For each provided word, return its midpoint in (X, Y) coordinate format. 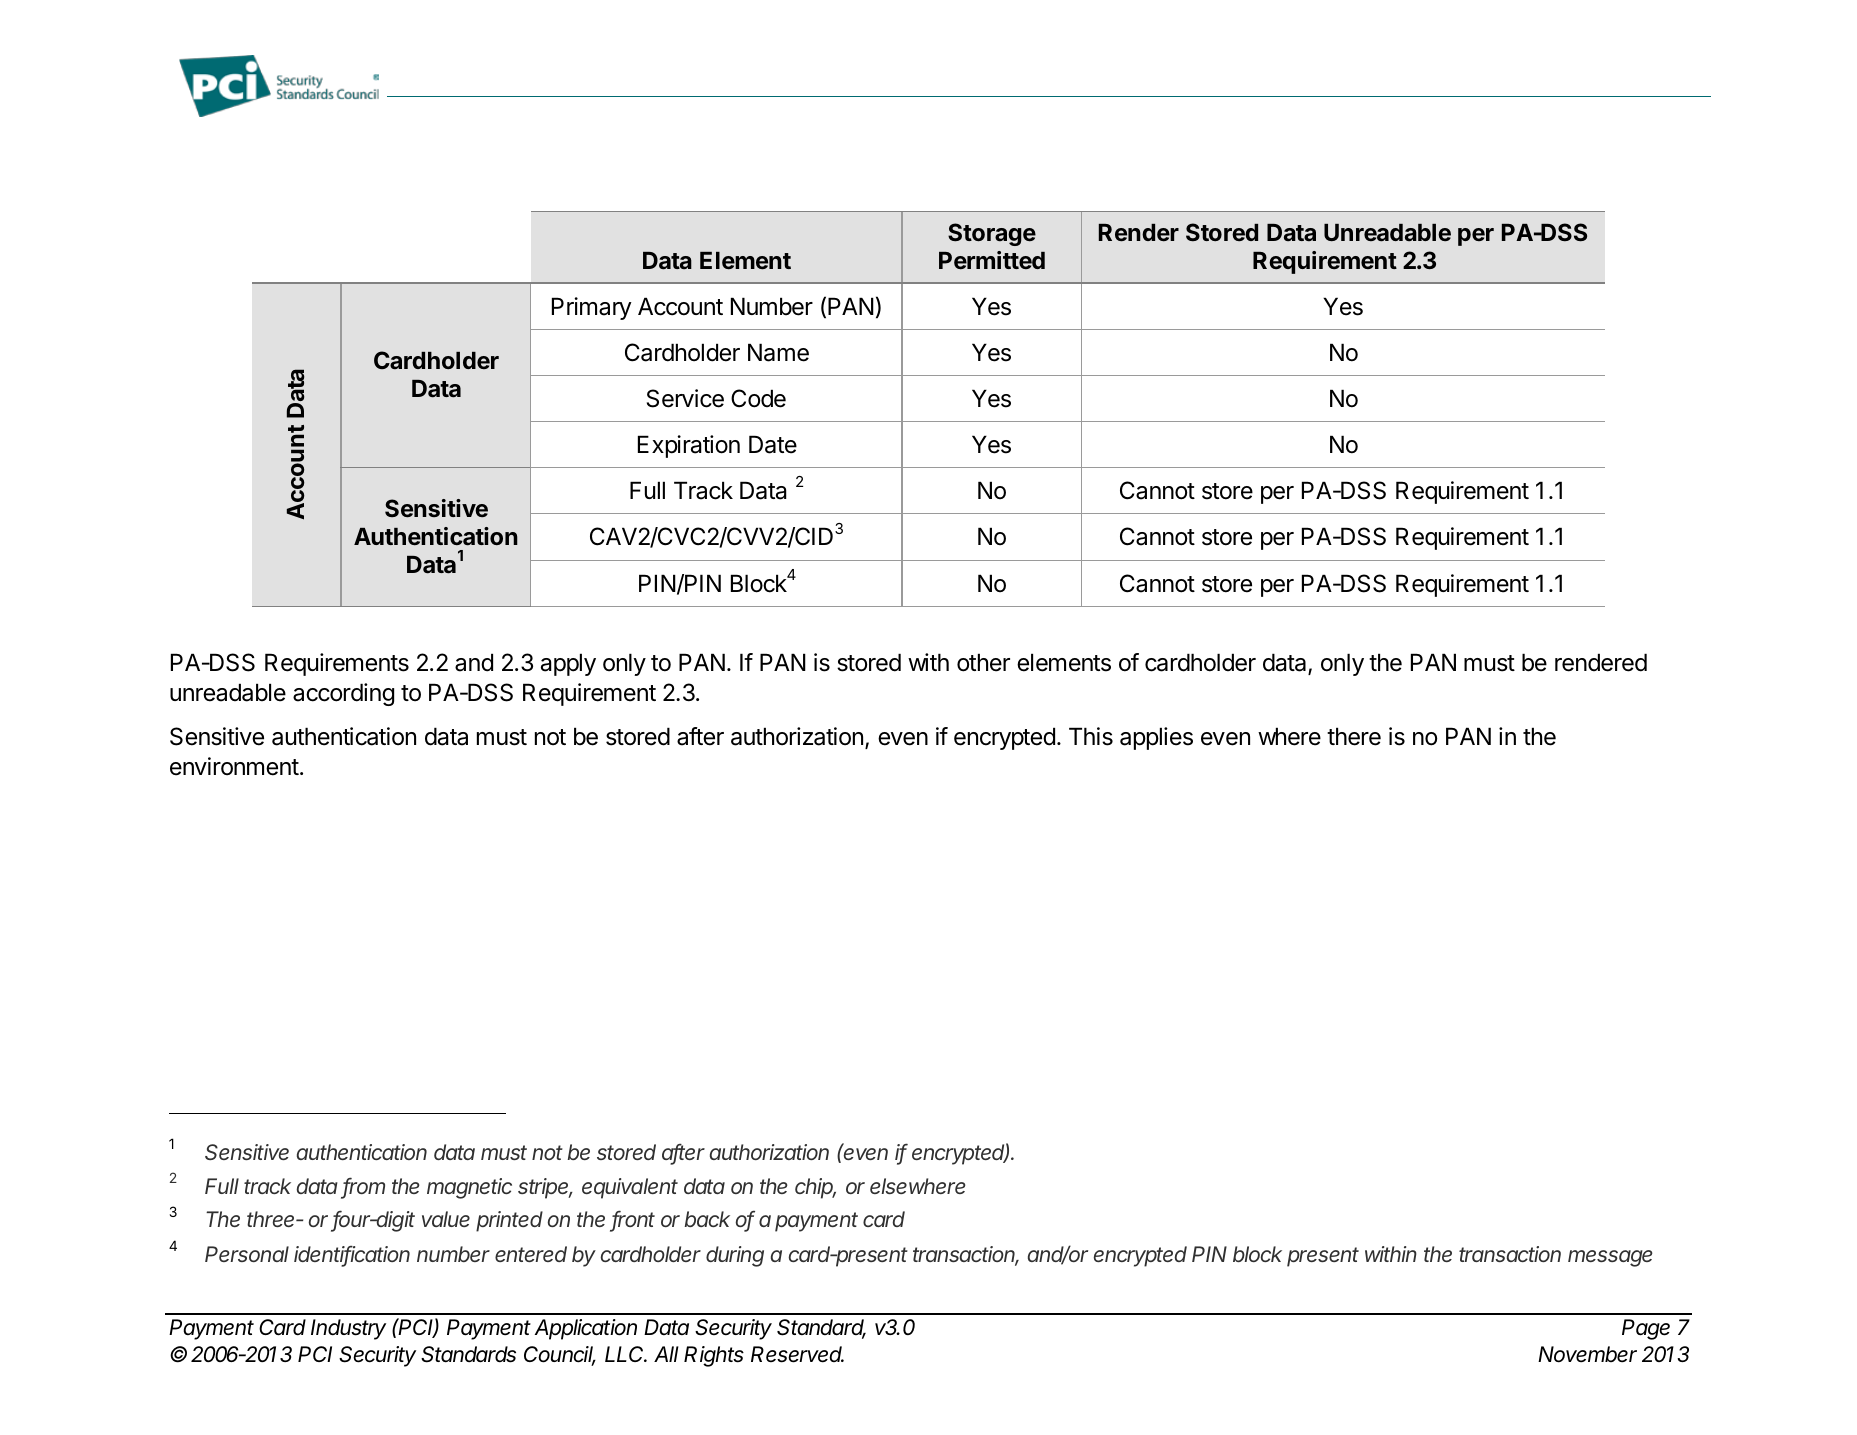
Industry (348, 1329)
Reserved (797, 1354)
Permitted (992, 260)
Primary (592, 308)
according (343, 694)
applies (1156, 738)
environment (234, 766)
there (1354, 736)
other (983, 662)
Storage (992, 234)
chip (815, 1188)
